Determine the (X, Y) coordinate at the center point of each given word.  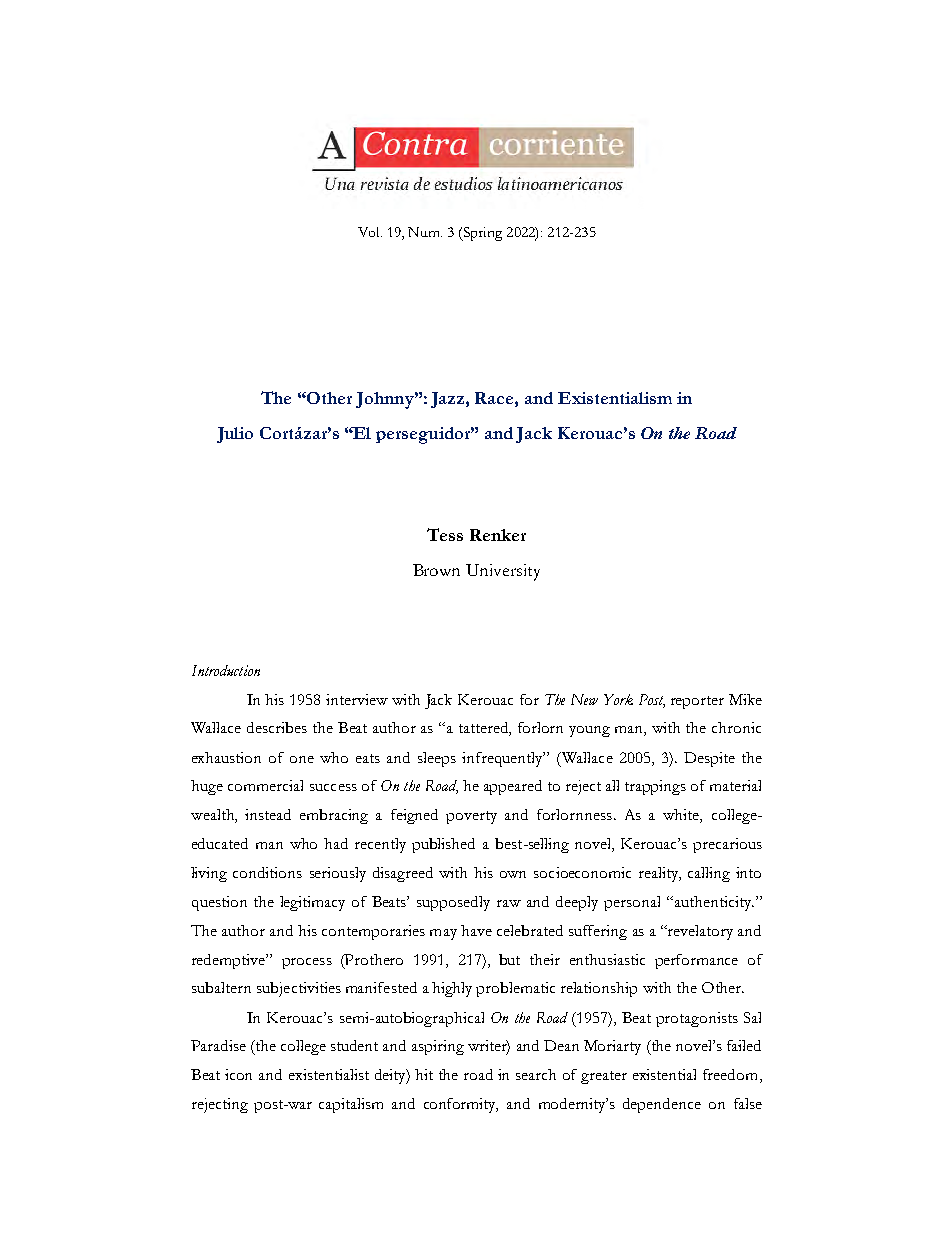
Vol (370, 232)
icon (238, 1074)
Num (425, 232)
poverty (471, 817)
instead (268, 814)
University (503, 572)
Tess (445, 534)
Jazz (449, 400)
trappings (655, 787)
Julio (235, 435)
